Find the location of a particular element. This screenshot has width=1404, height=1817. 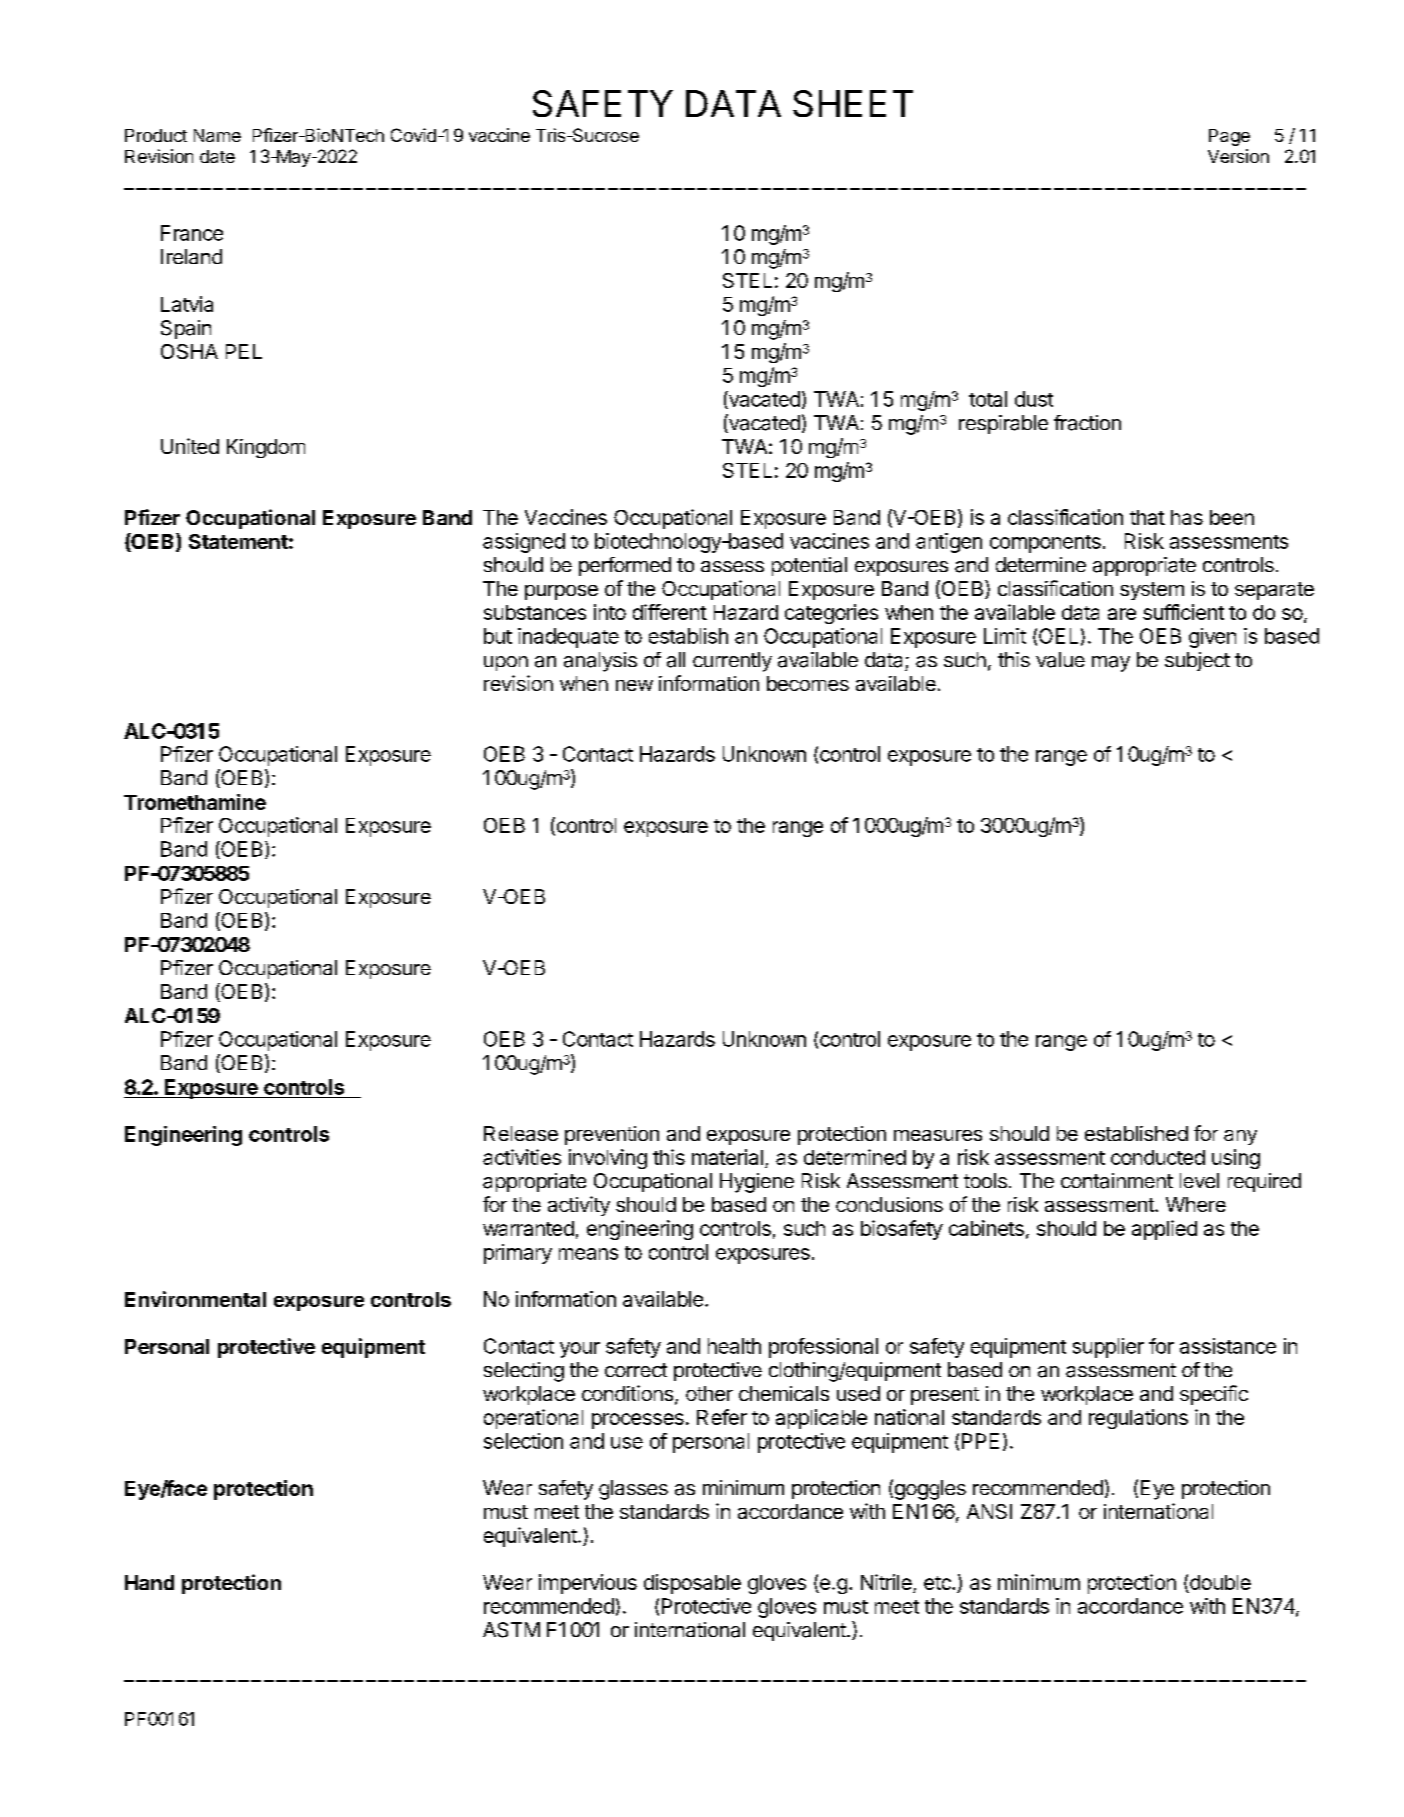

but is located at coordinates (498, 636).
